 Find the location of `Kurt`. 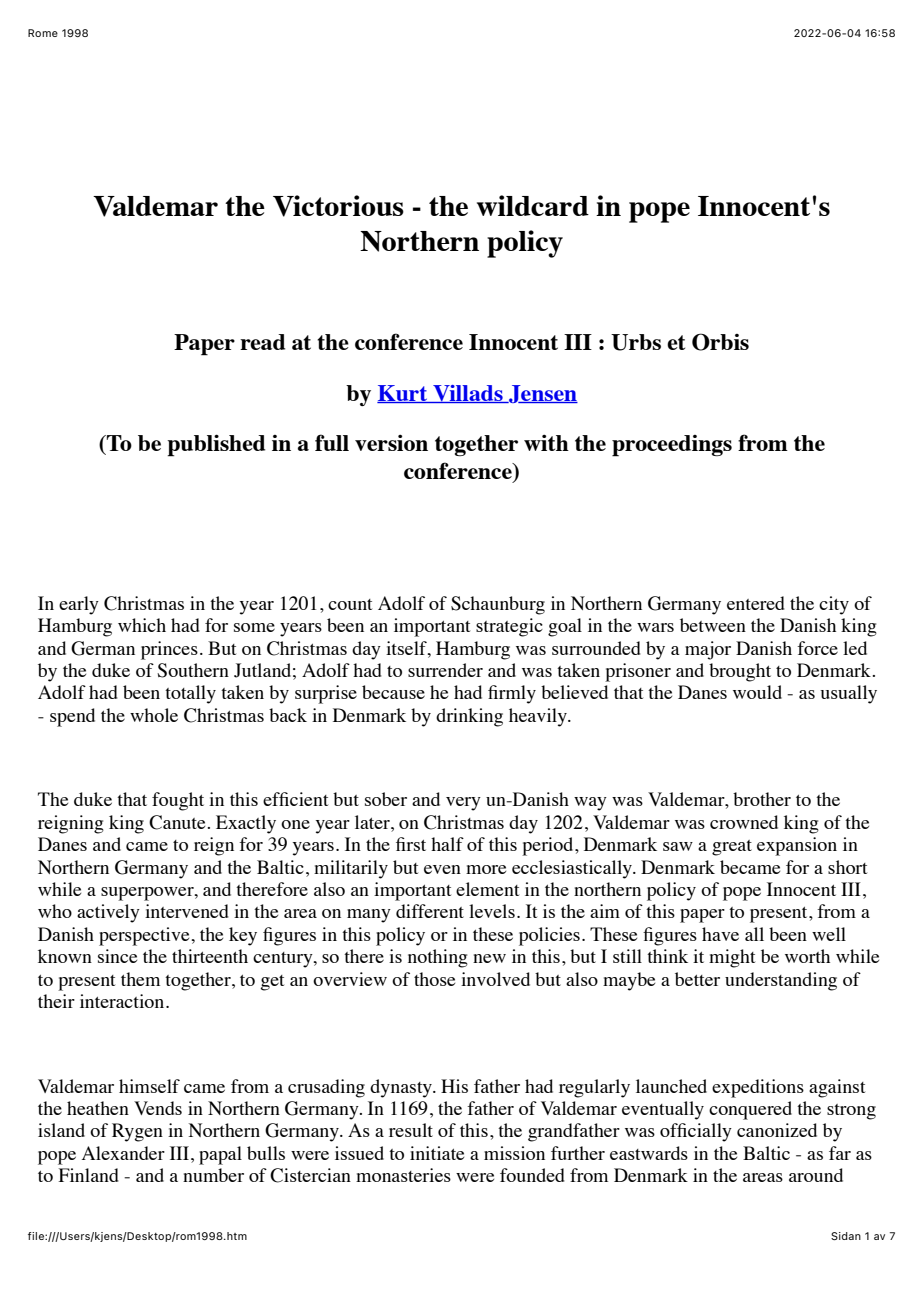

Kurt is located at coordinates (403, 394).
